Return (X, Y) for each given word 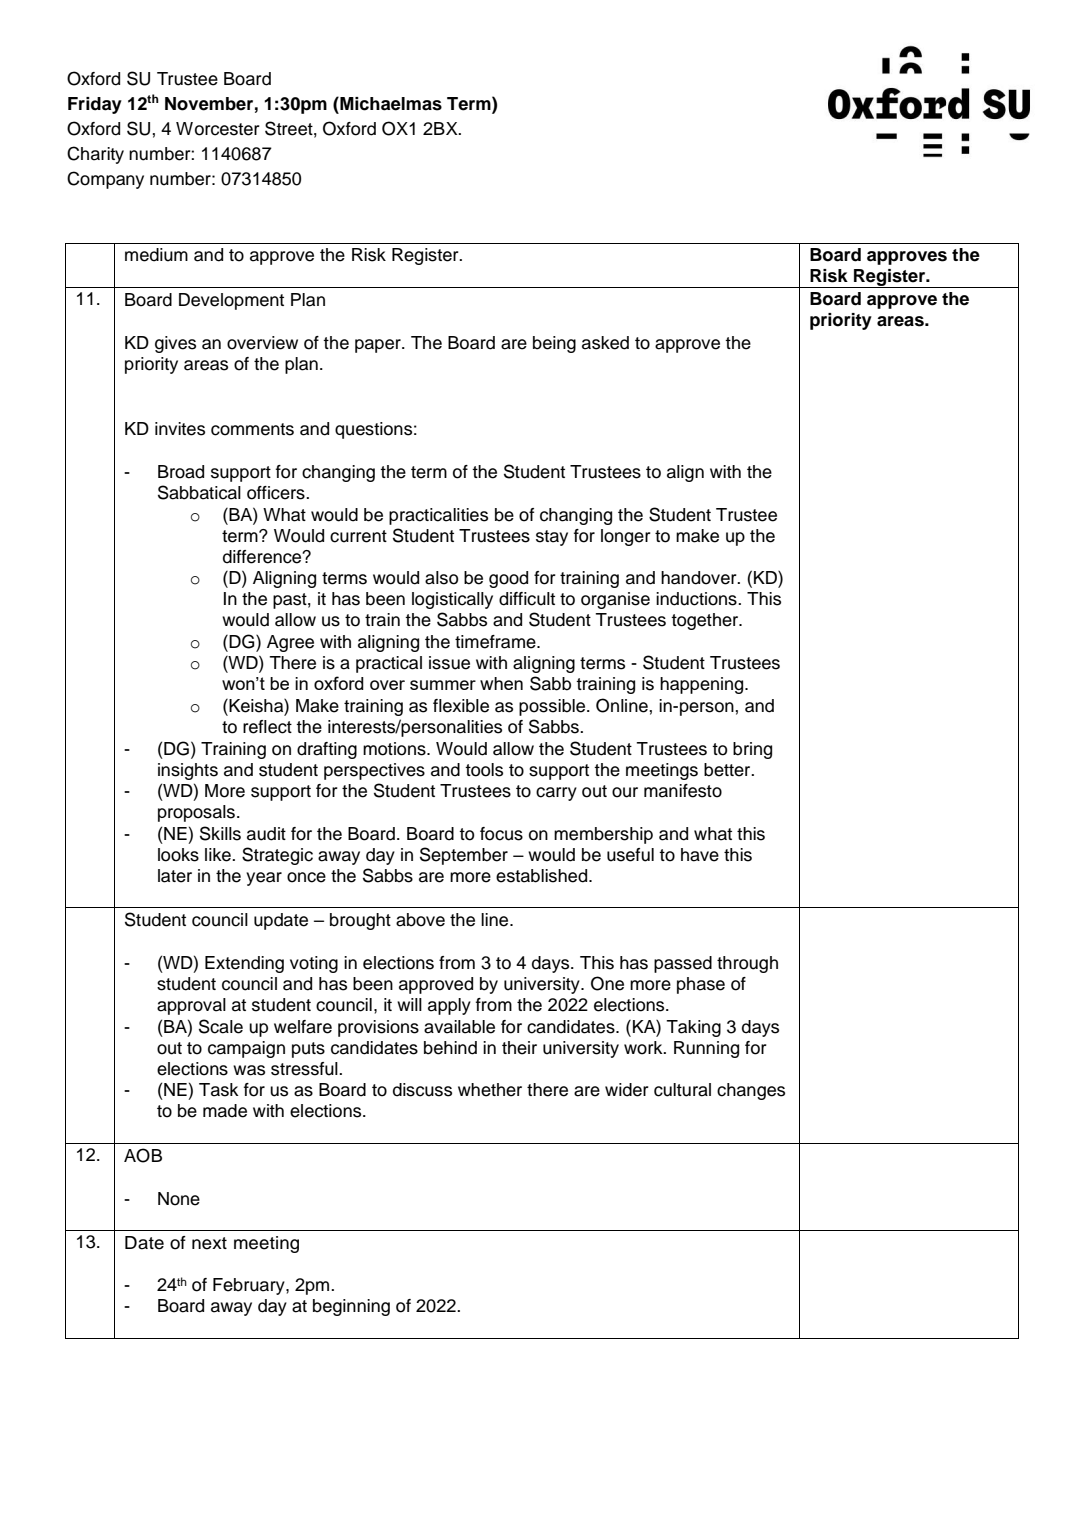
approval (191, 1006)
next (209, 1243)
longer (626, 537)
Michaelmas (390, 104)
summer (443, 685)
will (409, 1004)
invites (180, 429)
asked (605, 343)
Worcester (218, 129)
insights (188, 771)
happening (703, 685)
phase (701, 985)
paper (379, 346)
